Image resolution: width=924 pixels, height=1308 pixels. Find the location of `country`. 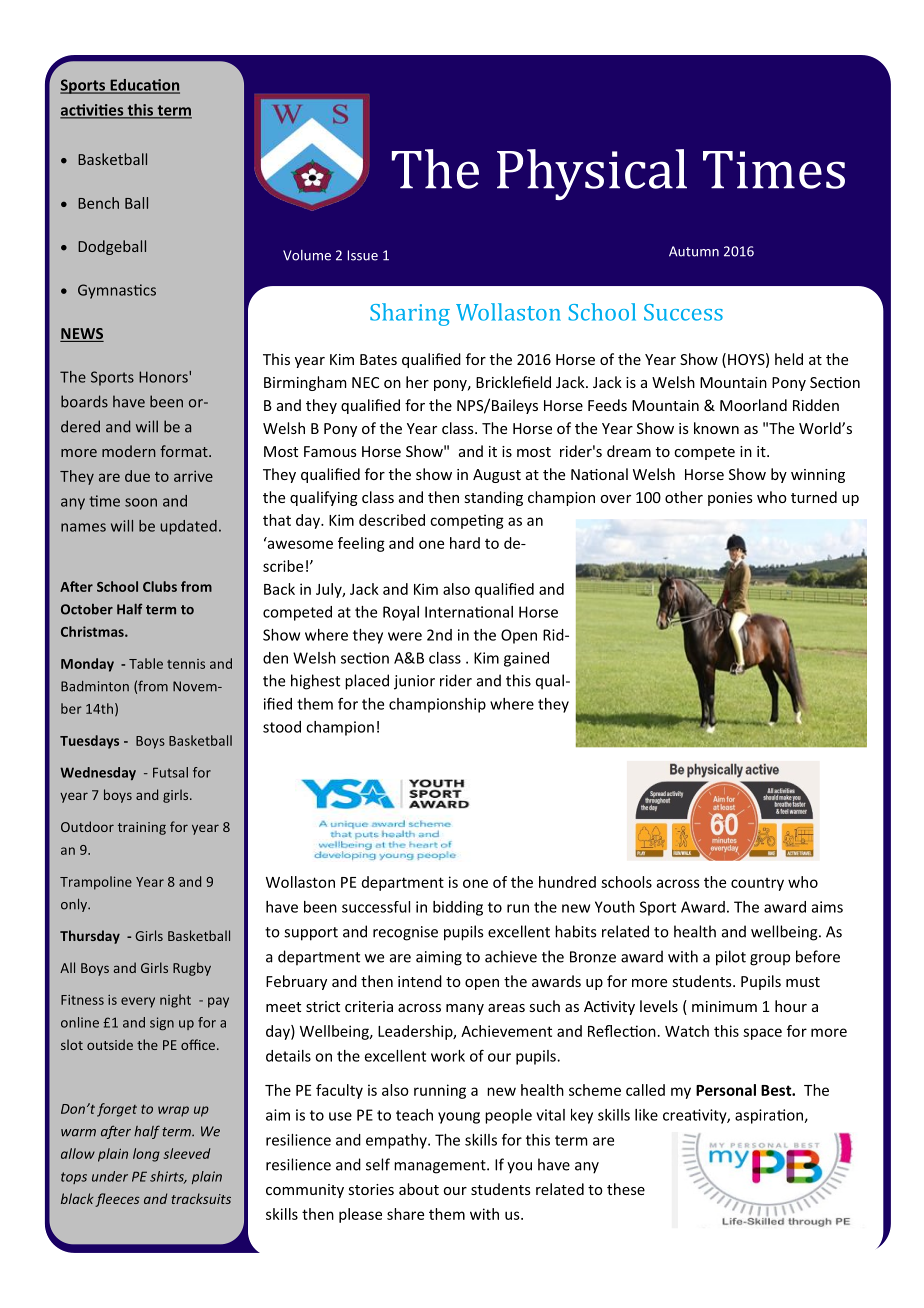

country is located at coordinates (757, 884).
